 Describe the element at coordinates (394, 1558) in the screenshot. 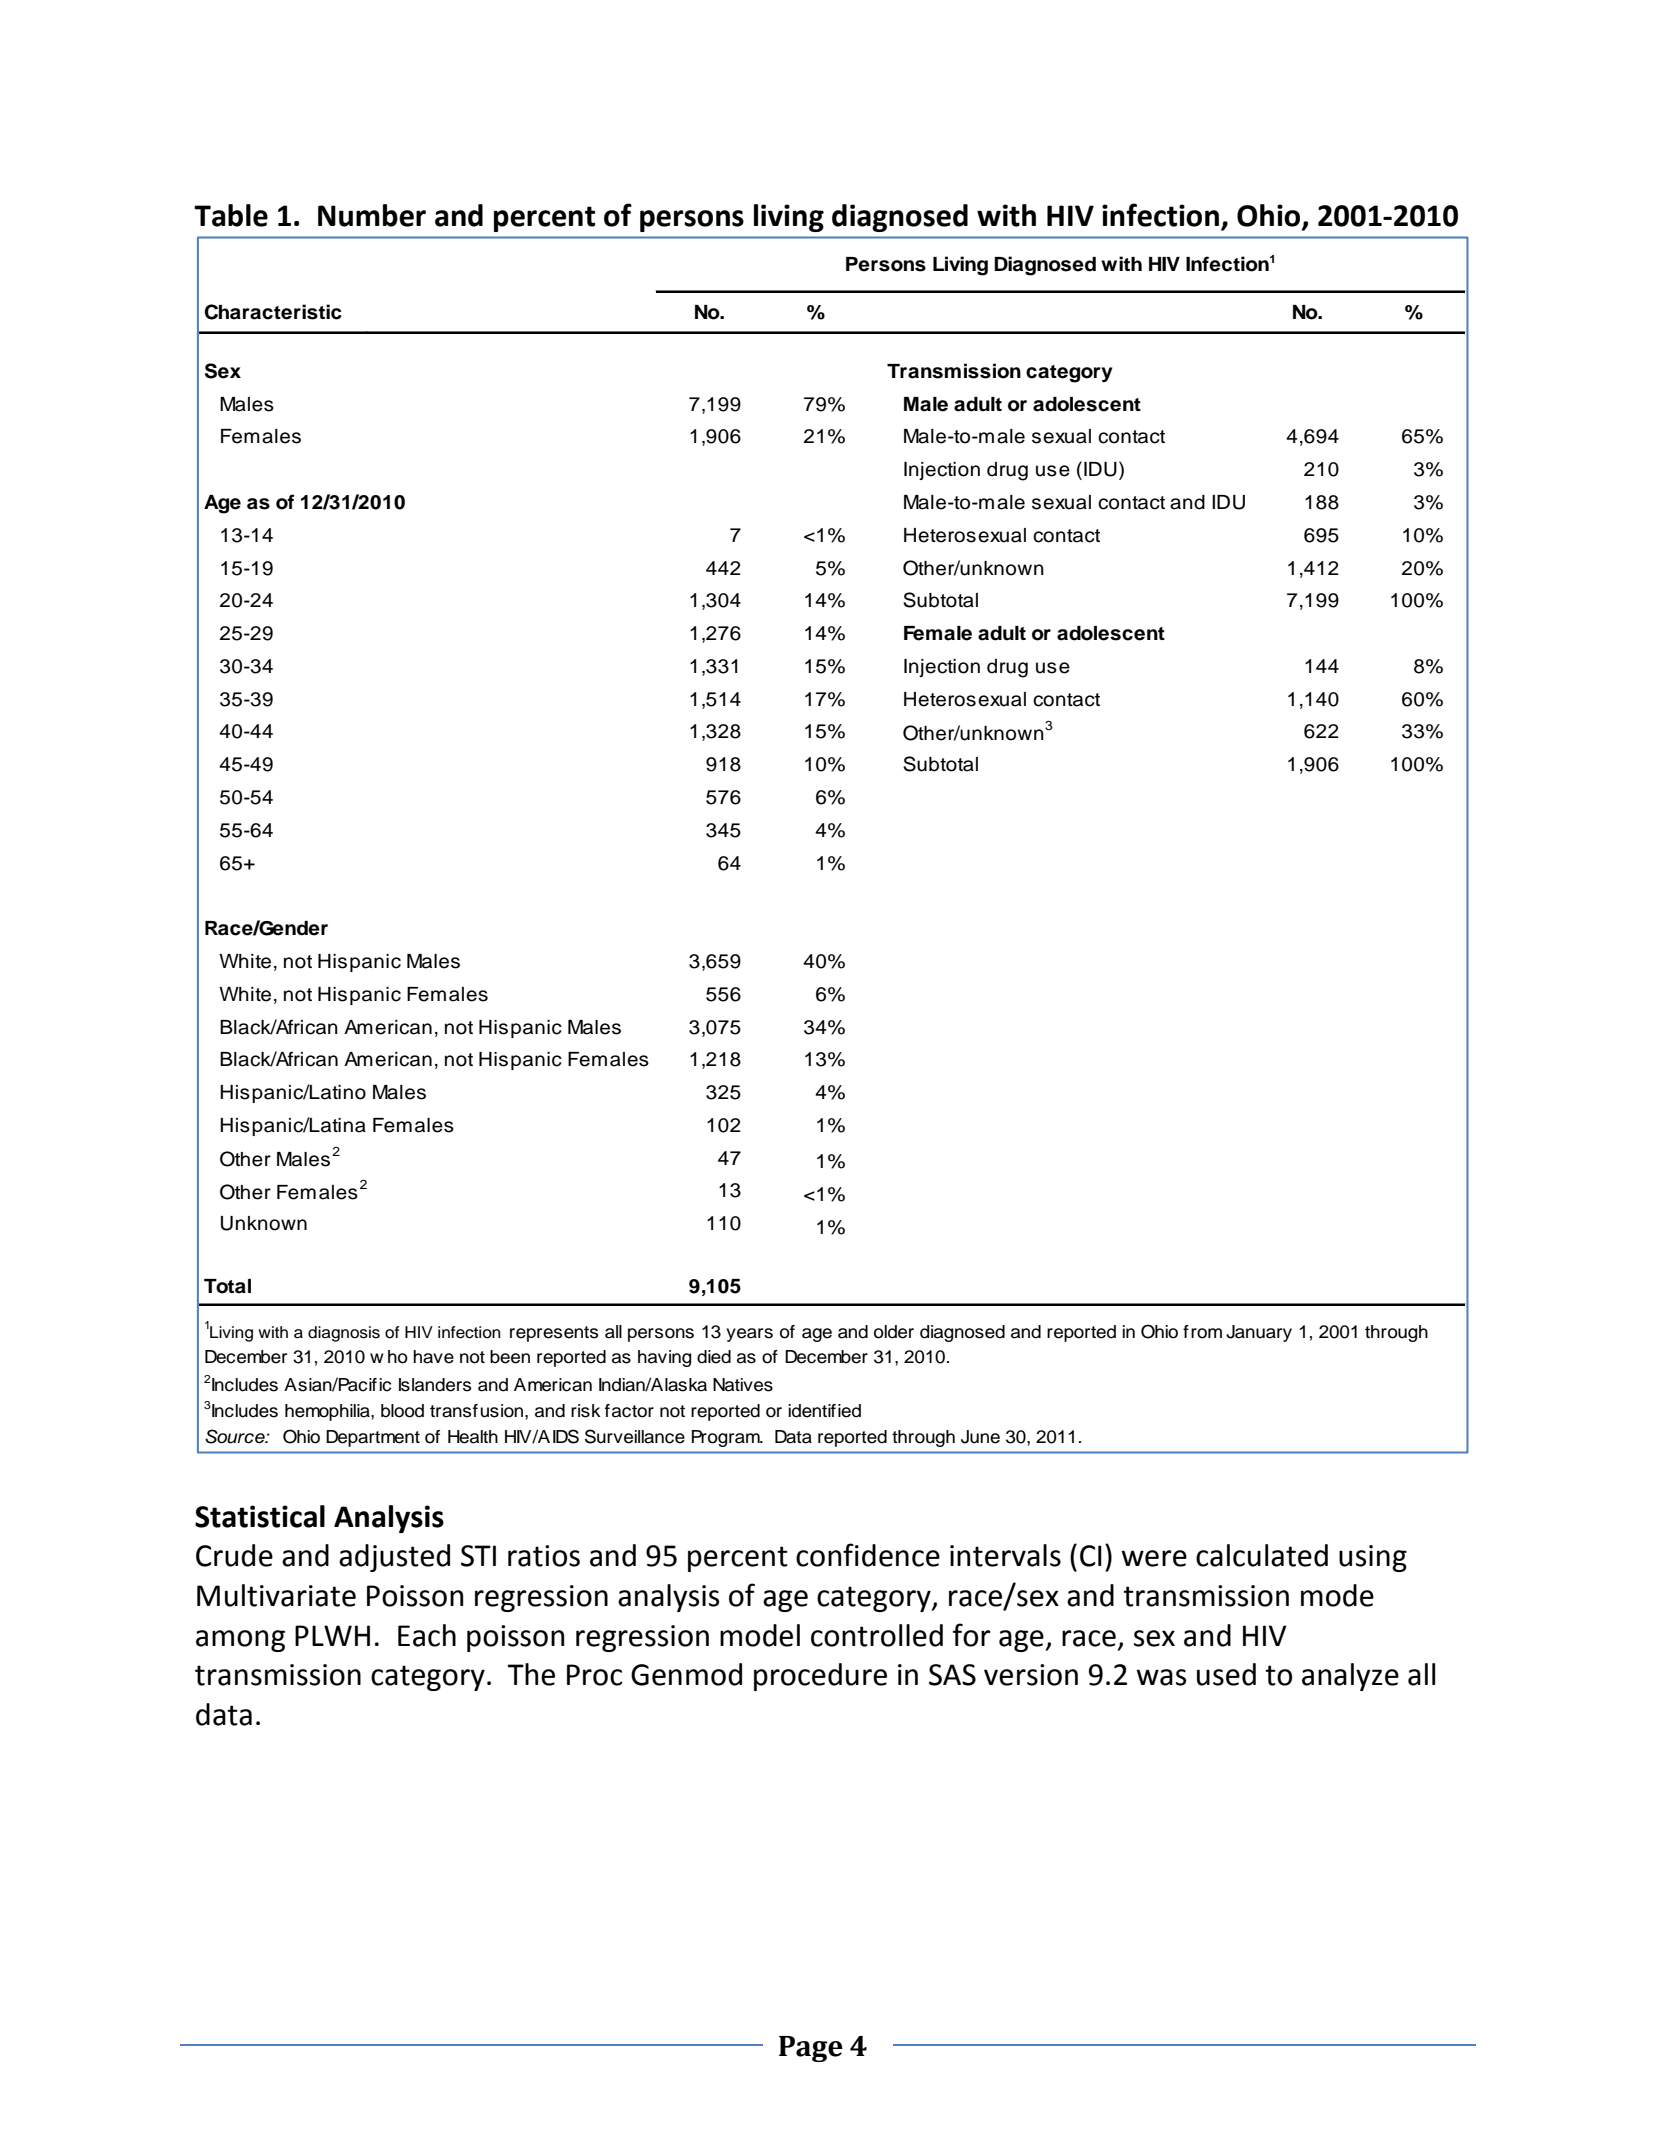

I see `adjusted` at that location.
